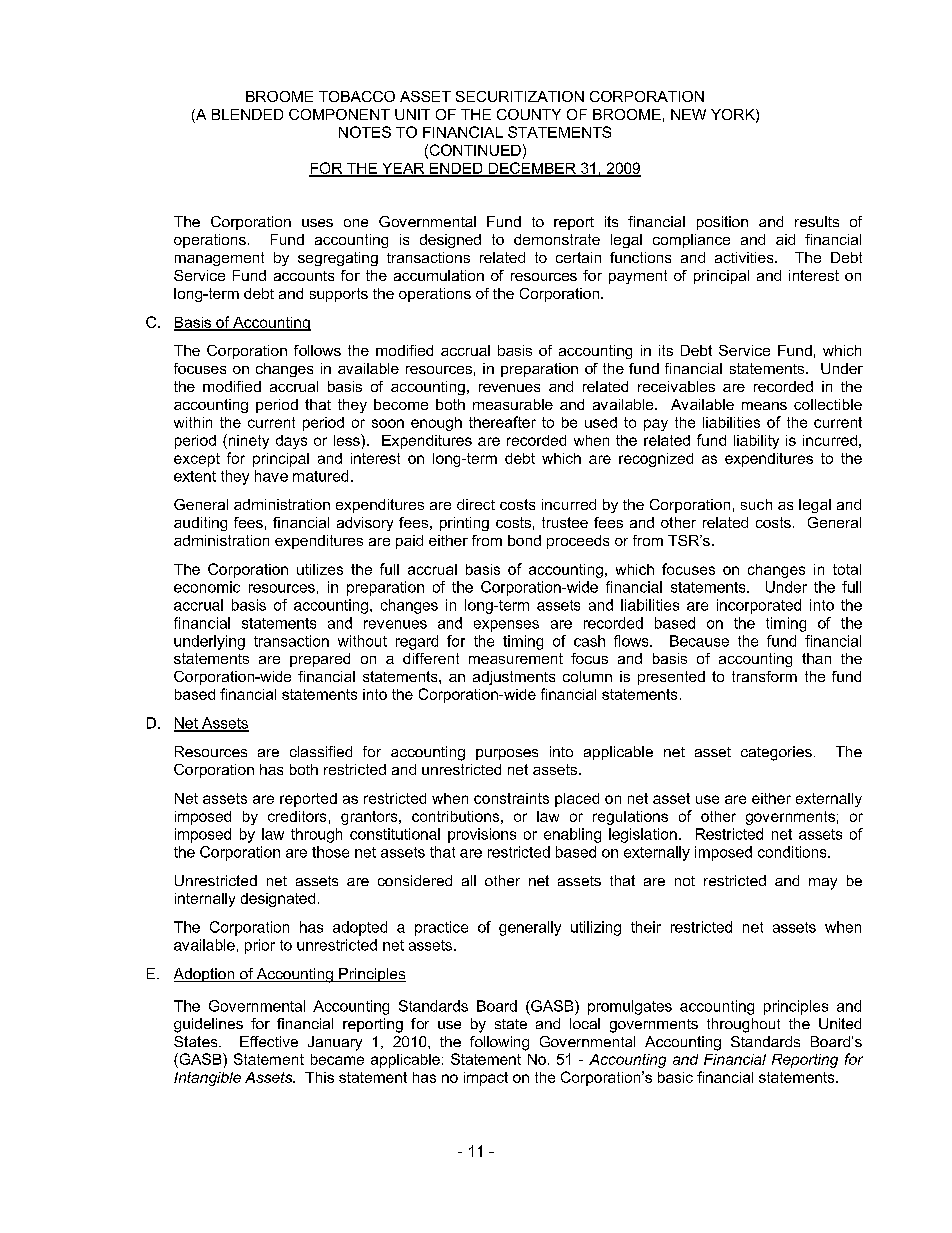 This page has width=952, height=1233. Describe the element at coordinates (578, 257) in the page. I see `certain` at that location.
